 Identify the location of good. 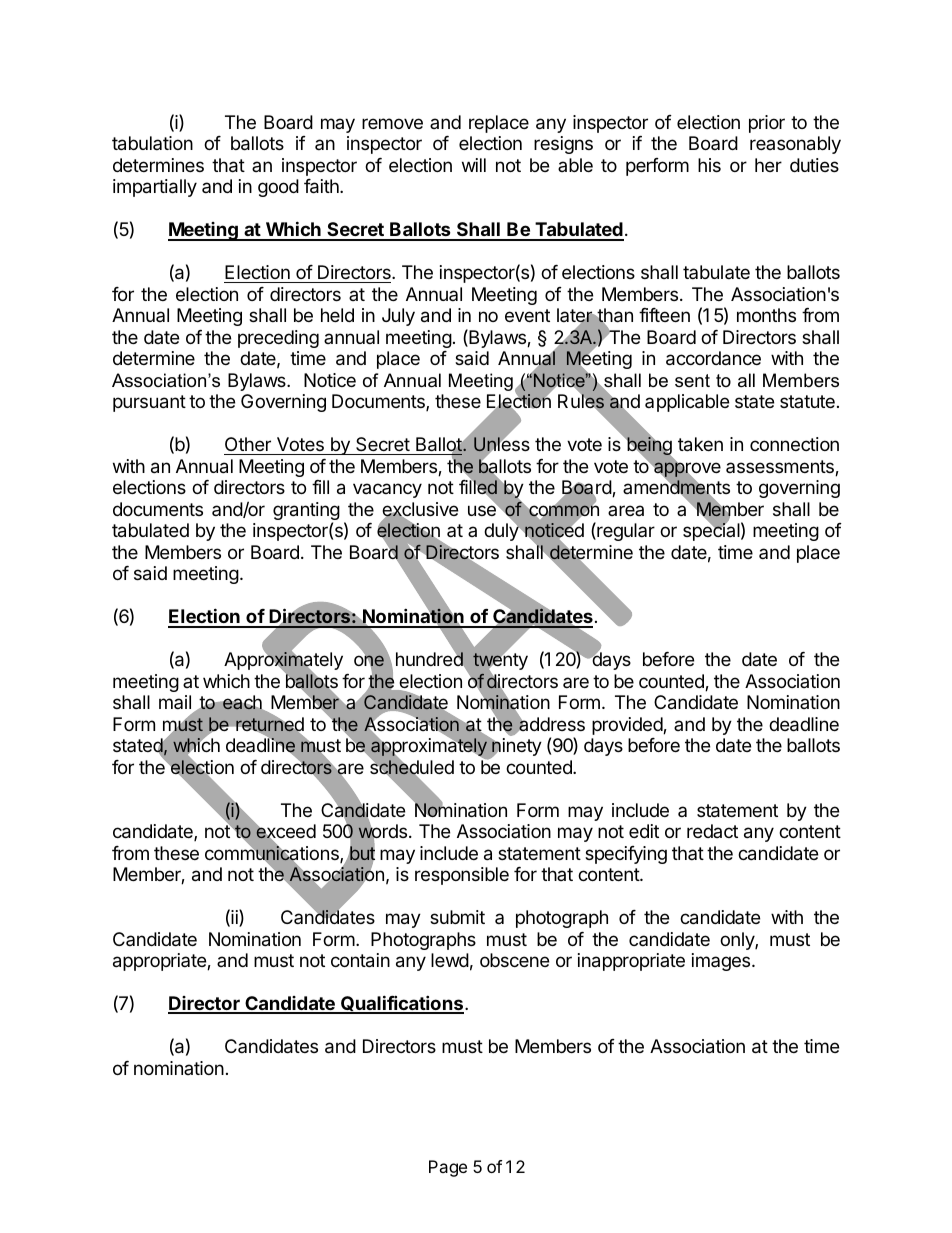
(278, 188).
